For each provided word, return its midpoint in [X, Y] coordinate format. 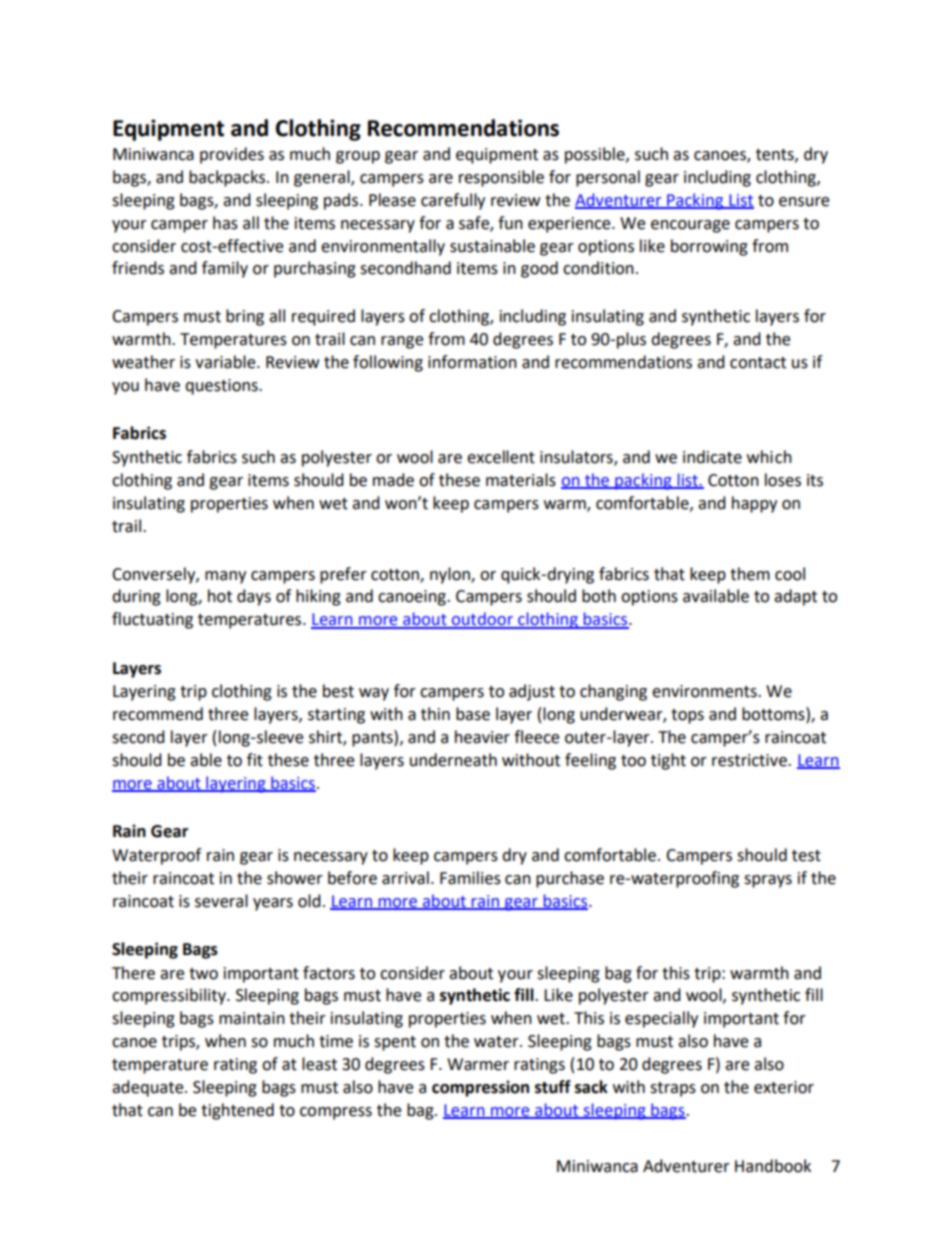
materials [521, 480]
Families [470, 878]
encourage [690, 226]
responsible [501, 178]
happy [754, 504]
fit [255, 760]
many [225, 577]
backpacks [228, 178]
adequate [149, 1088]
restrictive [750, 760]
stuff [553, 1087]
